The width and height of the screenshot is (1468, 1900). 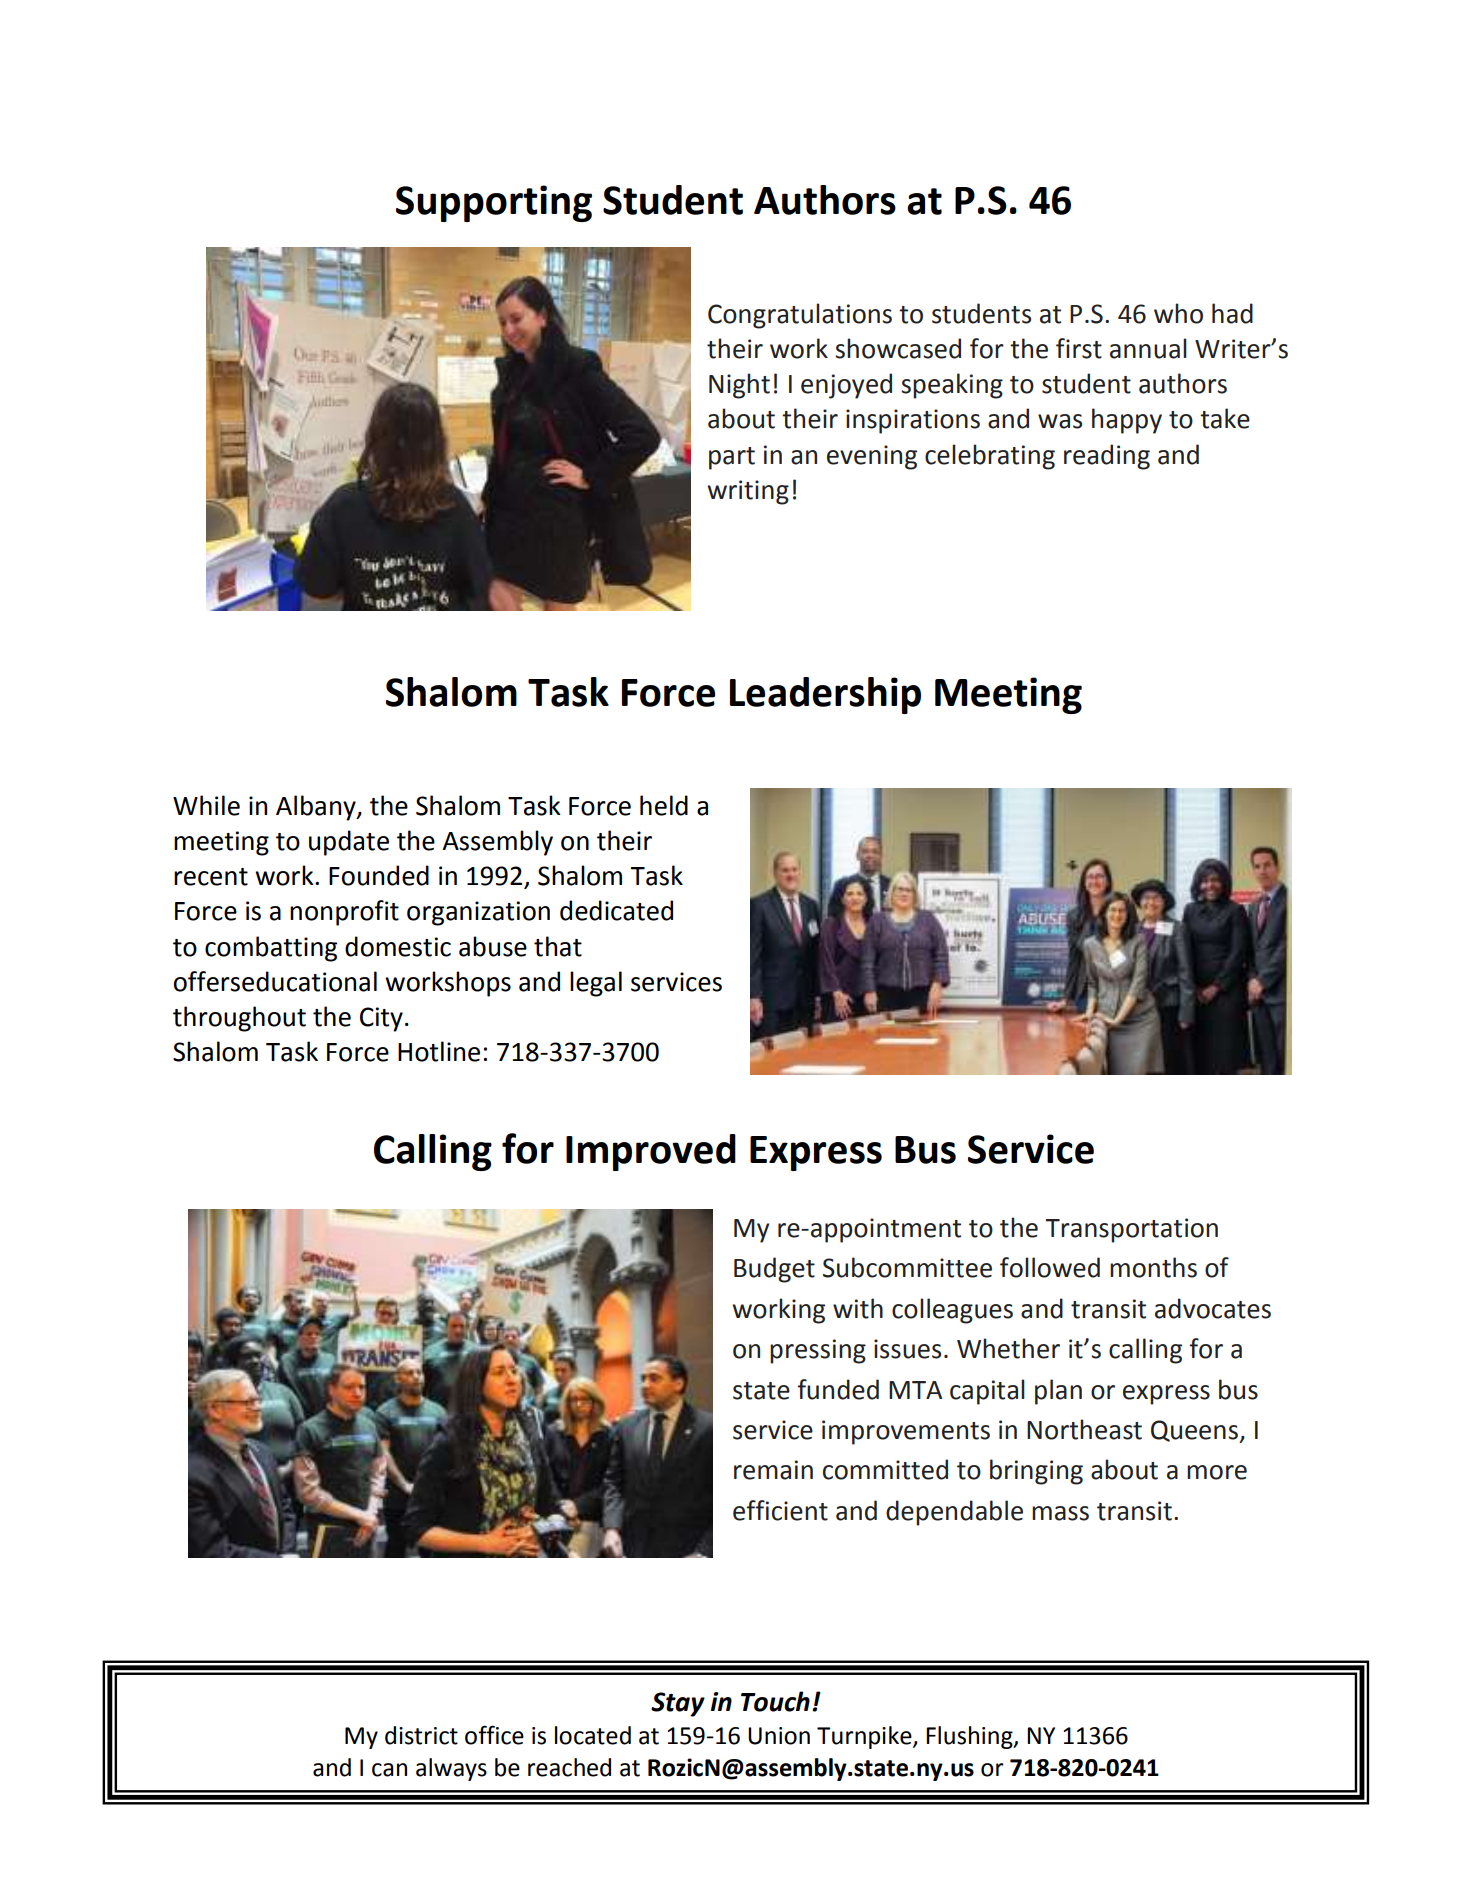 I want to click on Congratulations, so click(x=800, y=316).
